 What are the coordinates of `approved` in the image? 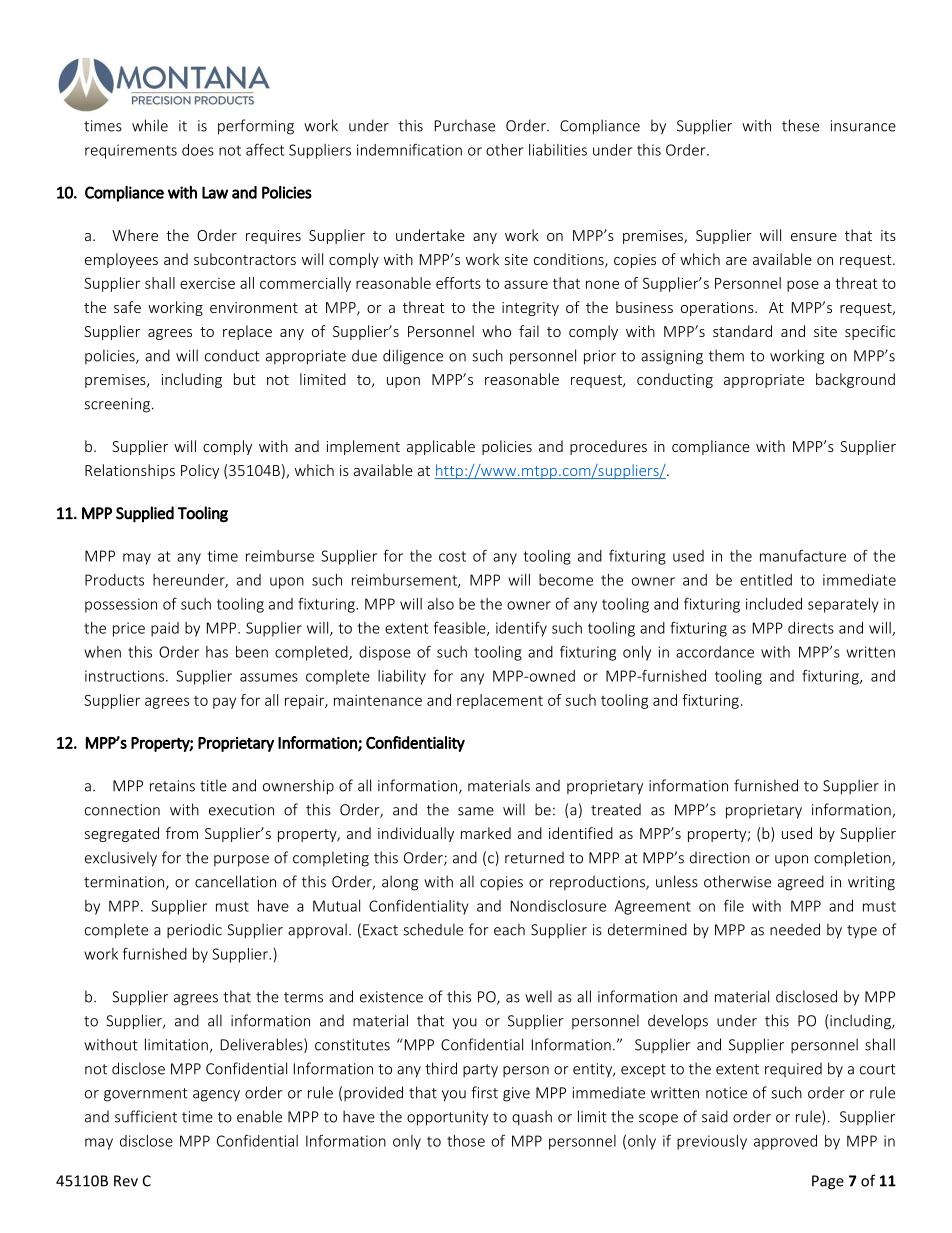 It's located at (785, 1142).
